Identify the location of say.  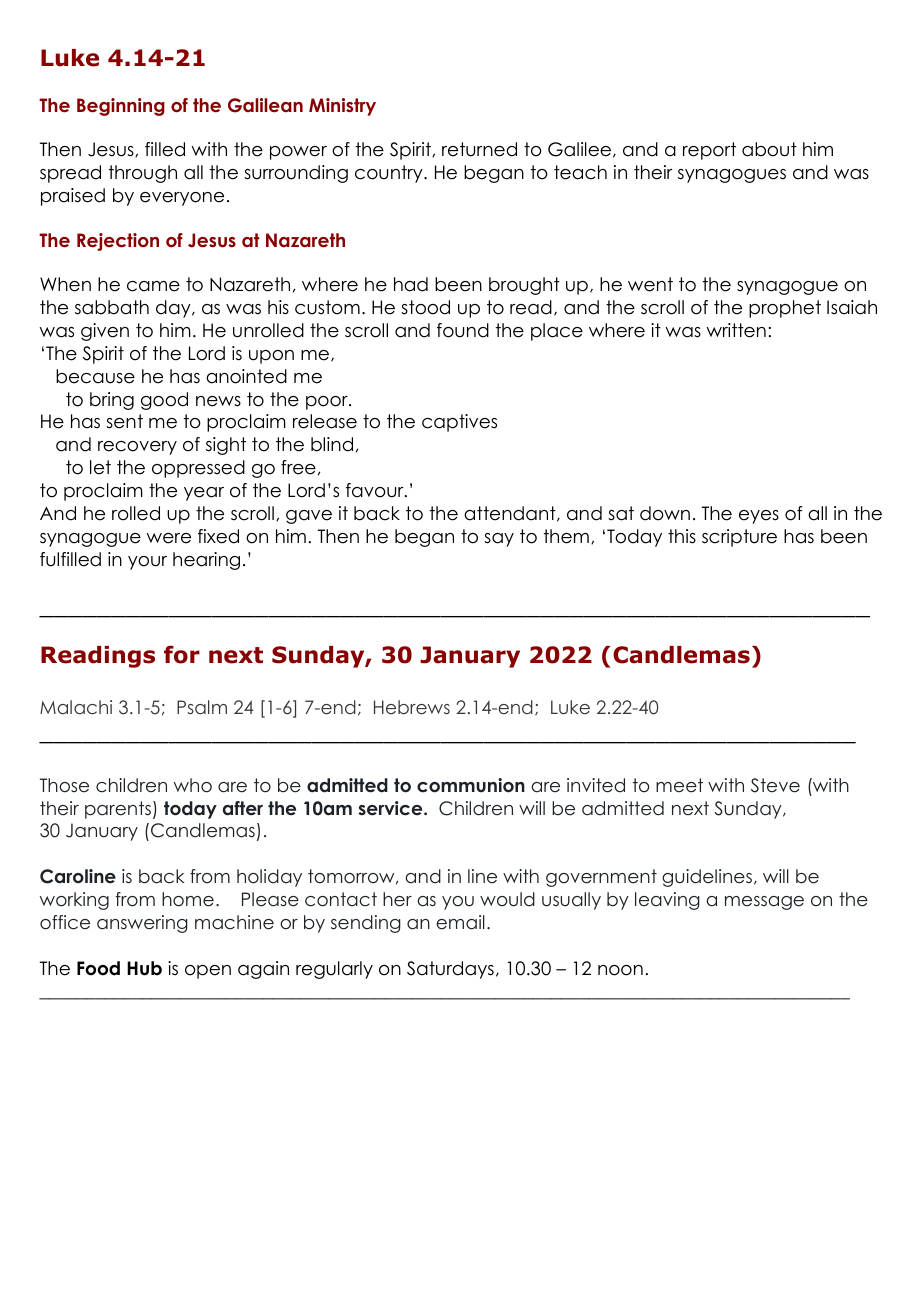
(499, 540).
